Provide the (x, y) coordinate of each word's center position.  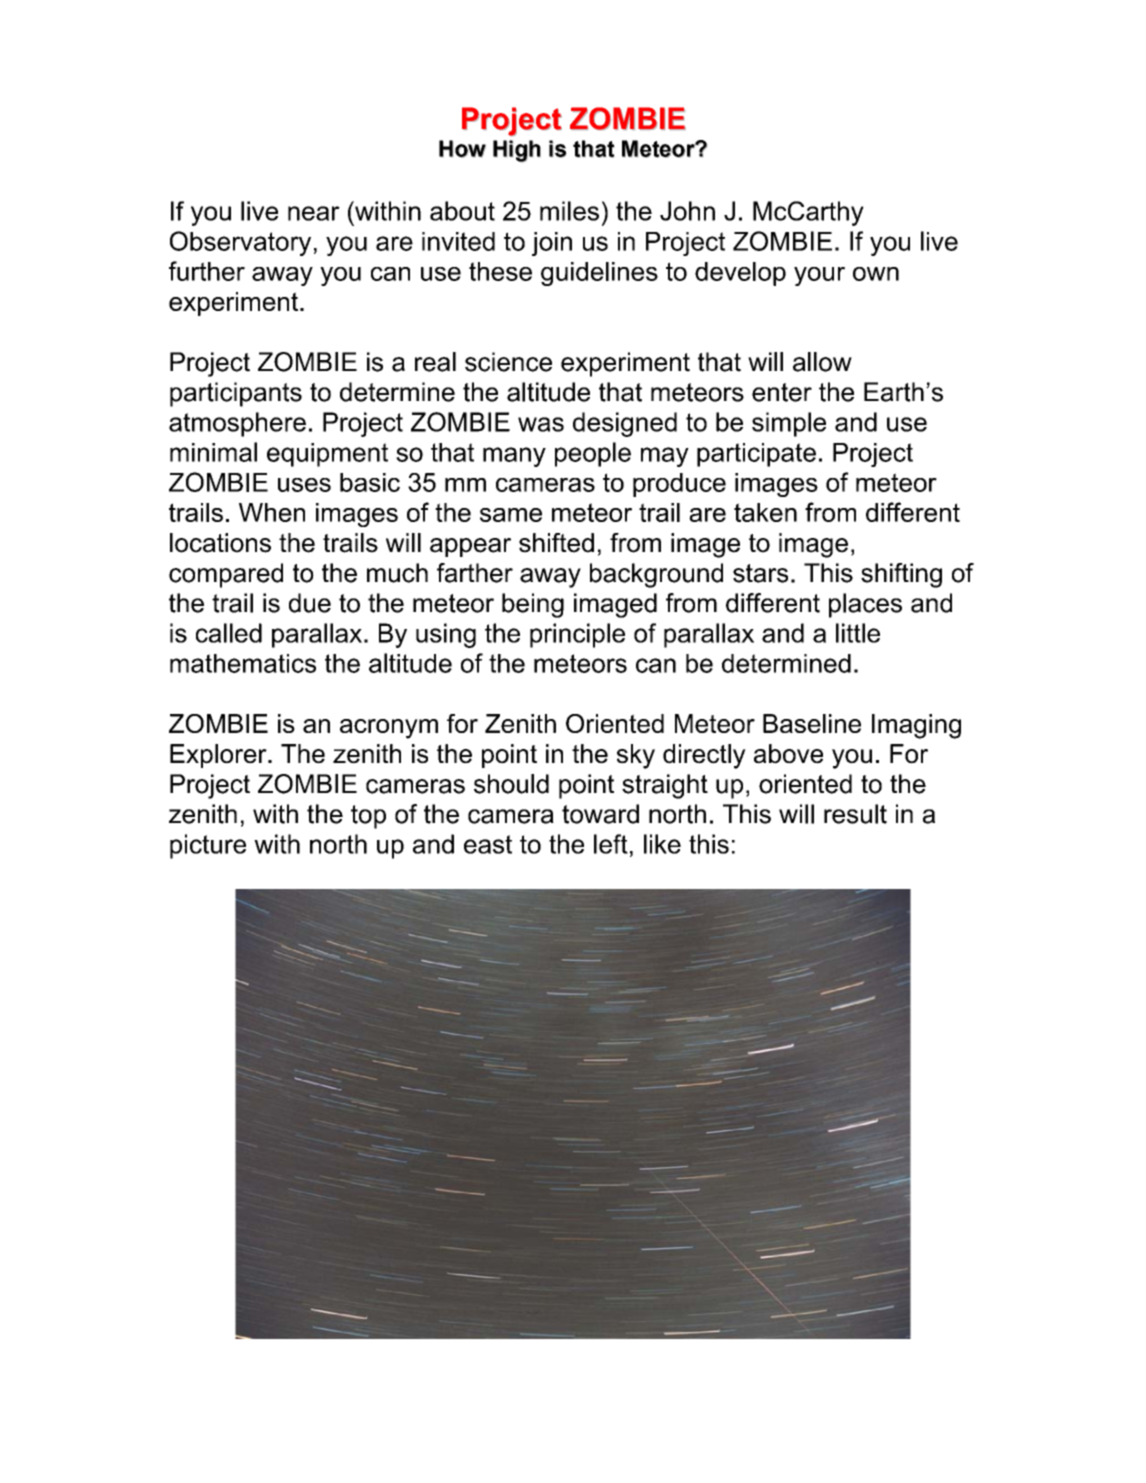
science (508, 362)
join (552, 244)
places (865, 605)
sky (636, 756)
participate (756, 455)
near (314, 213)
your (819, 276)
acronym (389, 729)
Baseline (812, 723)
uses (304, 485)
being (533, 605)
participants (236, 394)
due (310, 603)
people (593, 454)
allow (822, 362)
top (368, 817)
